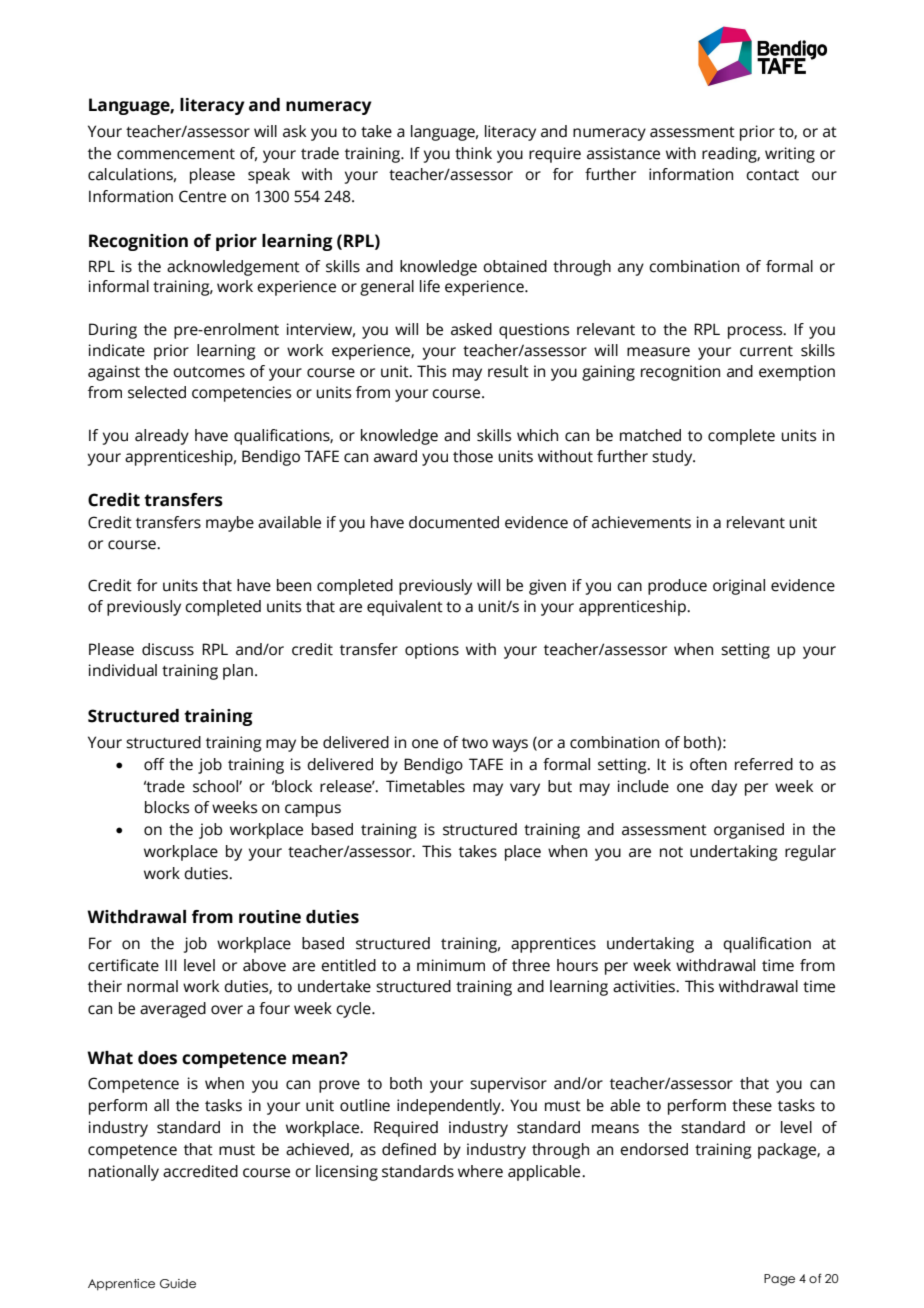  I want to click on Page, so click(779, 1280).
